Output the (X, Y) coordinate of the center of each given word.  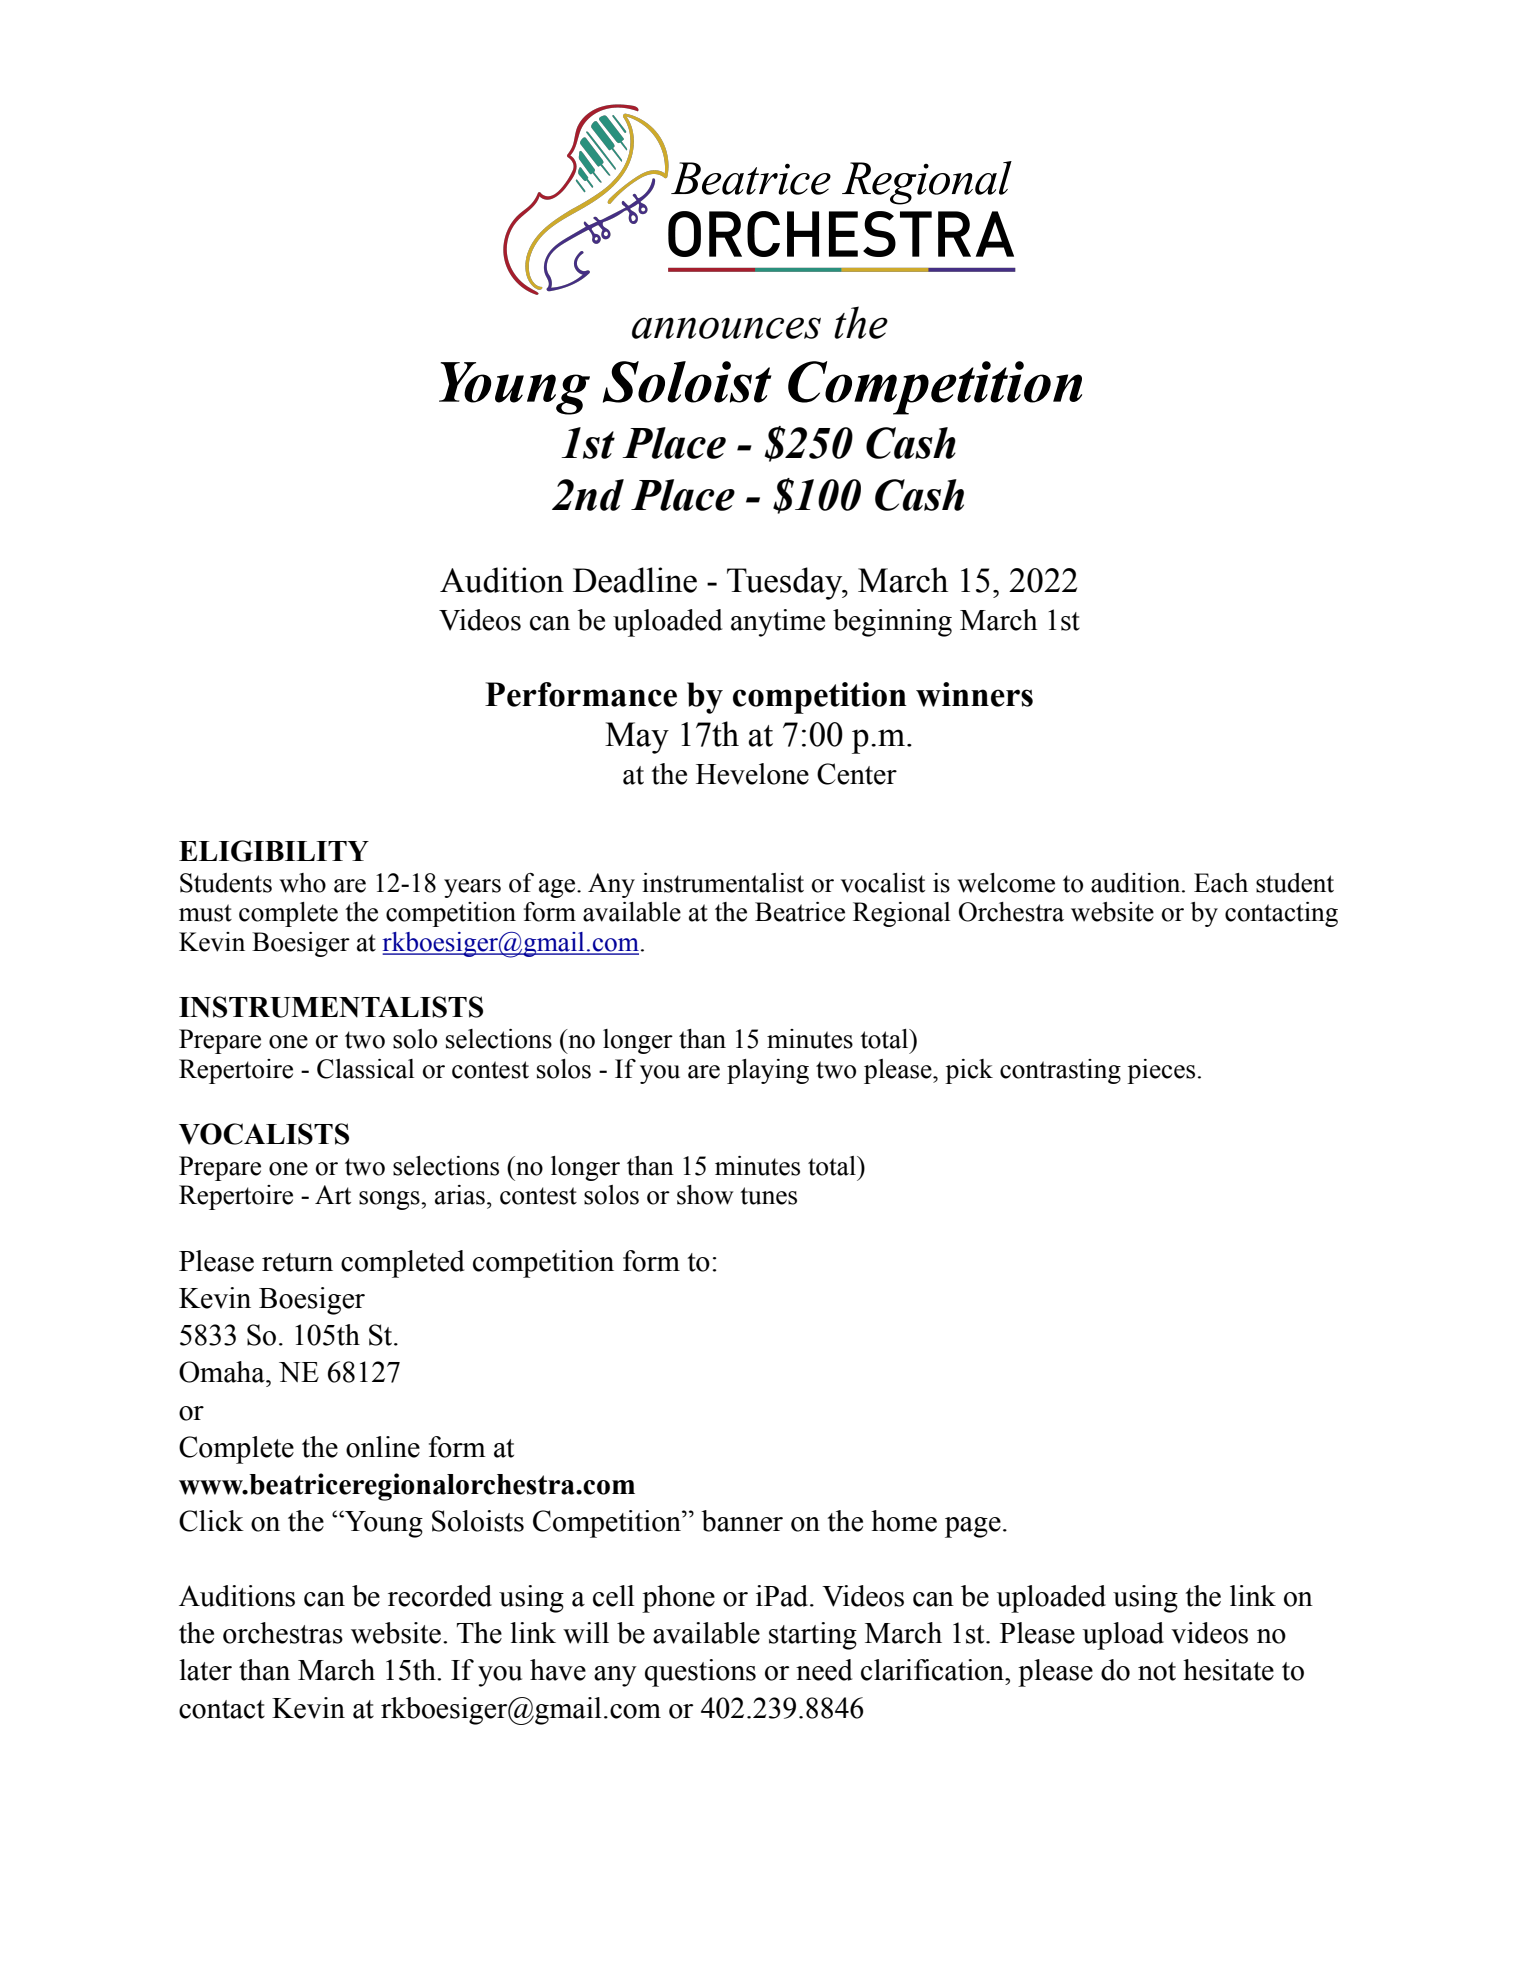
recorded (440, 1596)
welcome (1006, 883)
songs (390, 1200)
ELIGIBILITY (274, 851)
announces (726, 328)
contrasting (1060, 1071)
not (1157, 1671)
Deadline (635, 580)
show (705, 1195)
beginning (892, 623)
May (637, 738)
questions (700, 1673)
